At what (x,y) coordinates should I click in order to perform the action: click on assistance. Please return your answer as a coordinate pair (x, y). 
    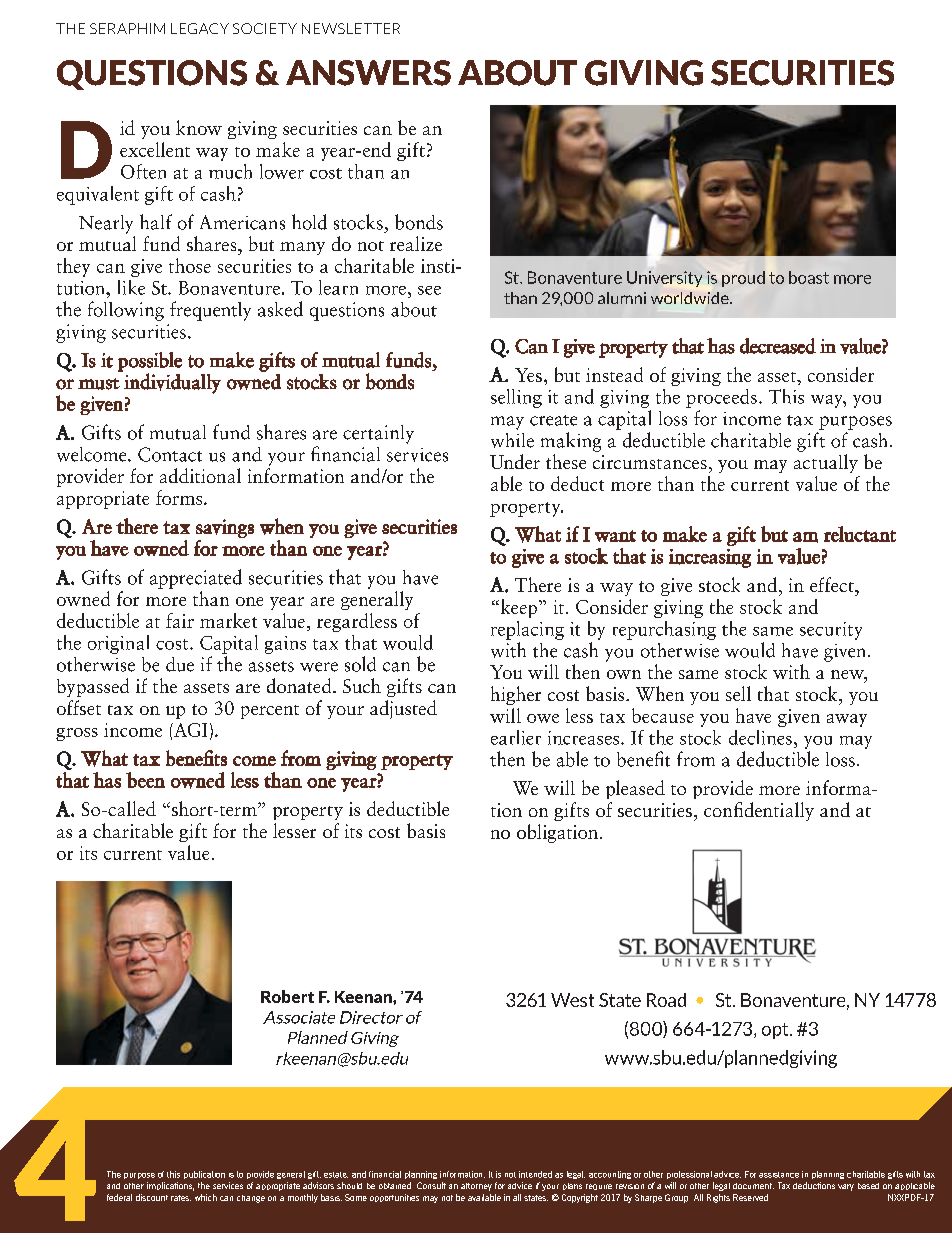
    Looking at the image, I should click on (779, 1175).
